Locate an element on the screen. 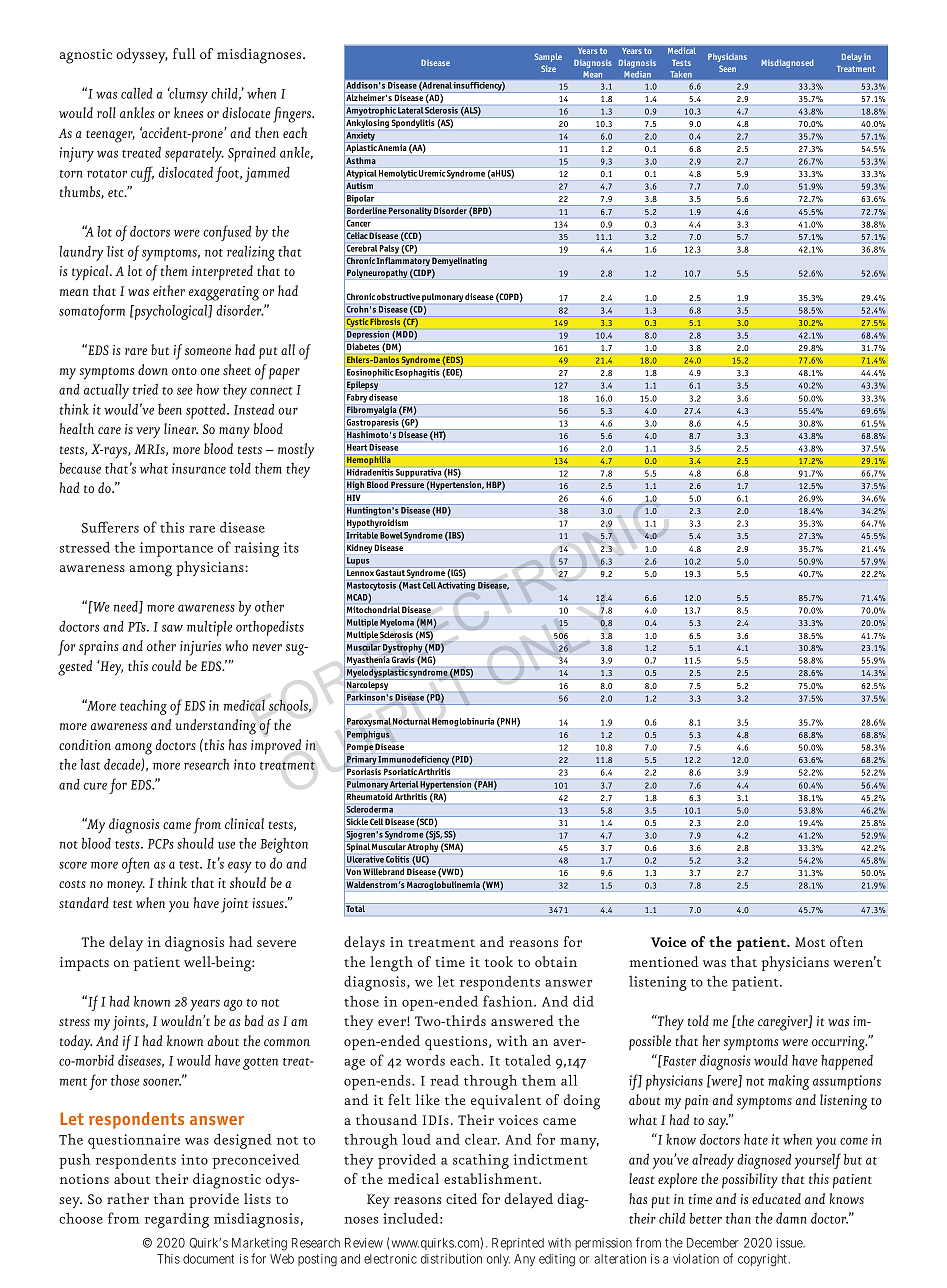 The width and height of the screenshot is (947, 1288). clumsy is located at coordinates (188, 95).
